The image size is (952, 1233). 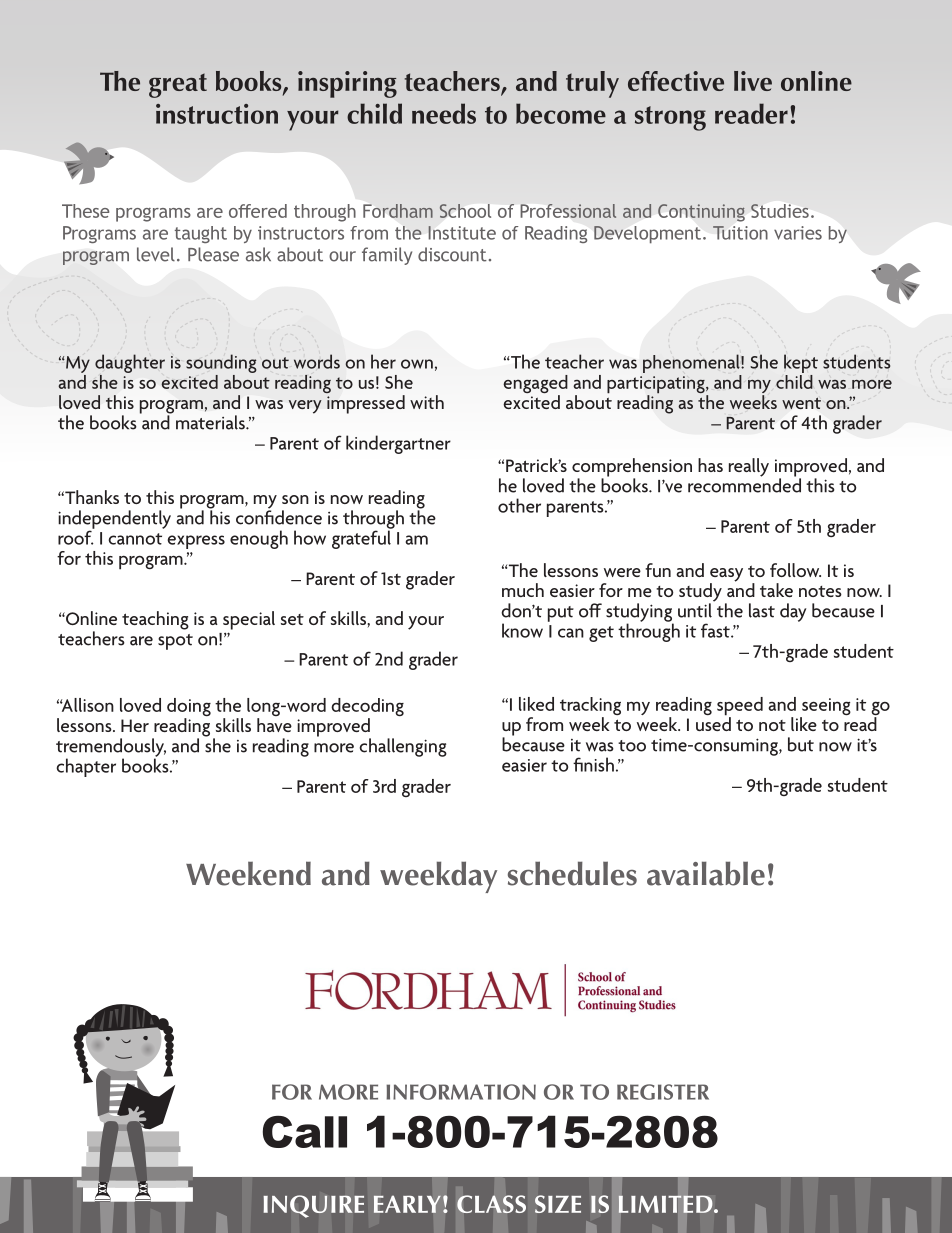 What do you see at coordinates (801, 363) in the image?
I see `kept` at bounding box center [801, 363].
